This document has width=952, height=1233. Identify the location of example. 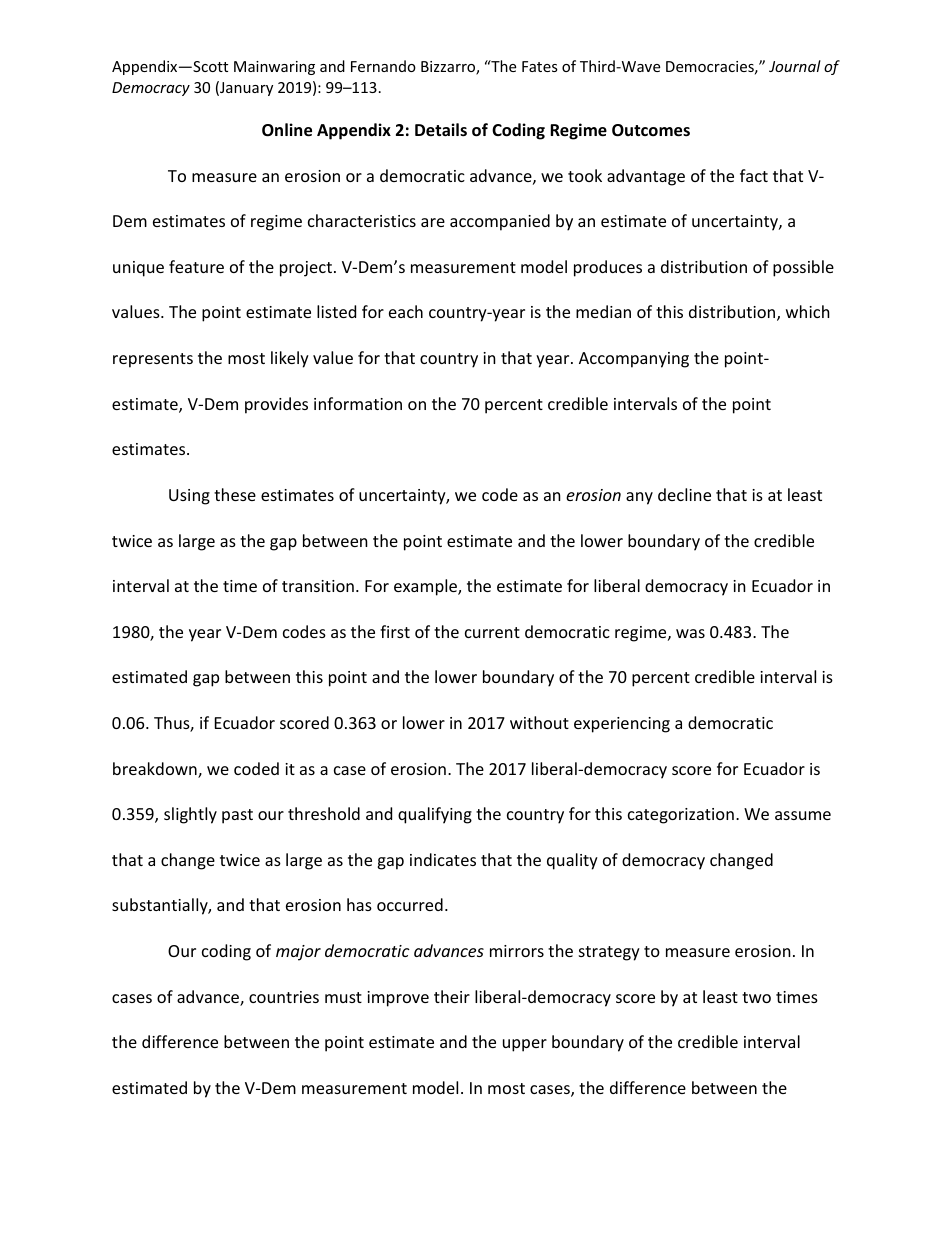
(426, 587).
